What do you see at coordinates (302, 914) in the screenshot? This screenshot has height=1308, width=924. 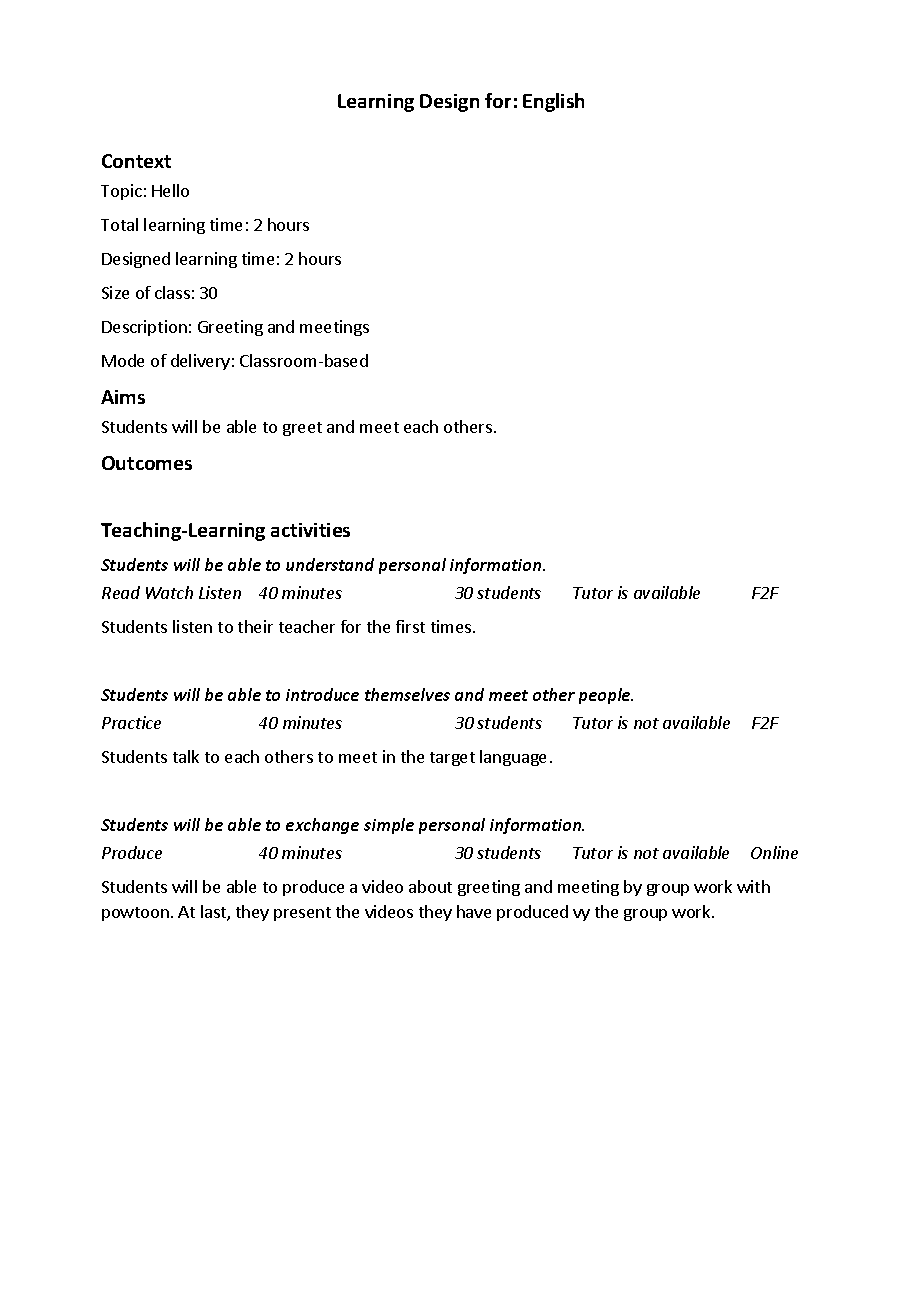 I see `present` at bounding box center [302, 914].
